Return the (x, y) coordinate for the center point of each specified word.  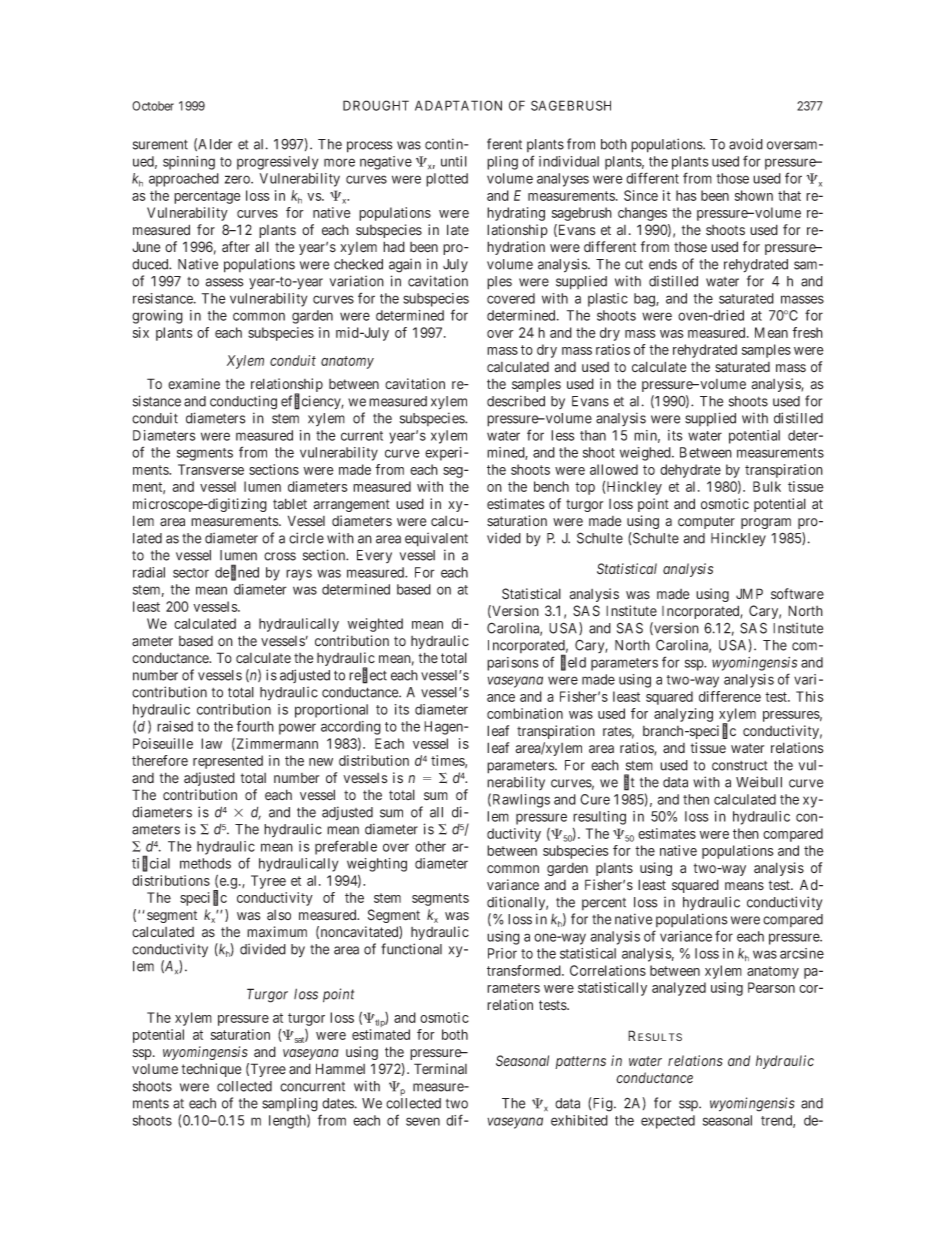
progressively (277, 163)
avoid (746, 144)
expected (668, 1122)
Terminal (440, 1069)
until (454, 161)
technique (211, 1070)
